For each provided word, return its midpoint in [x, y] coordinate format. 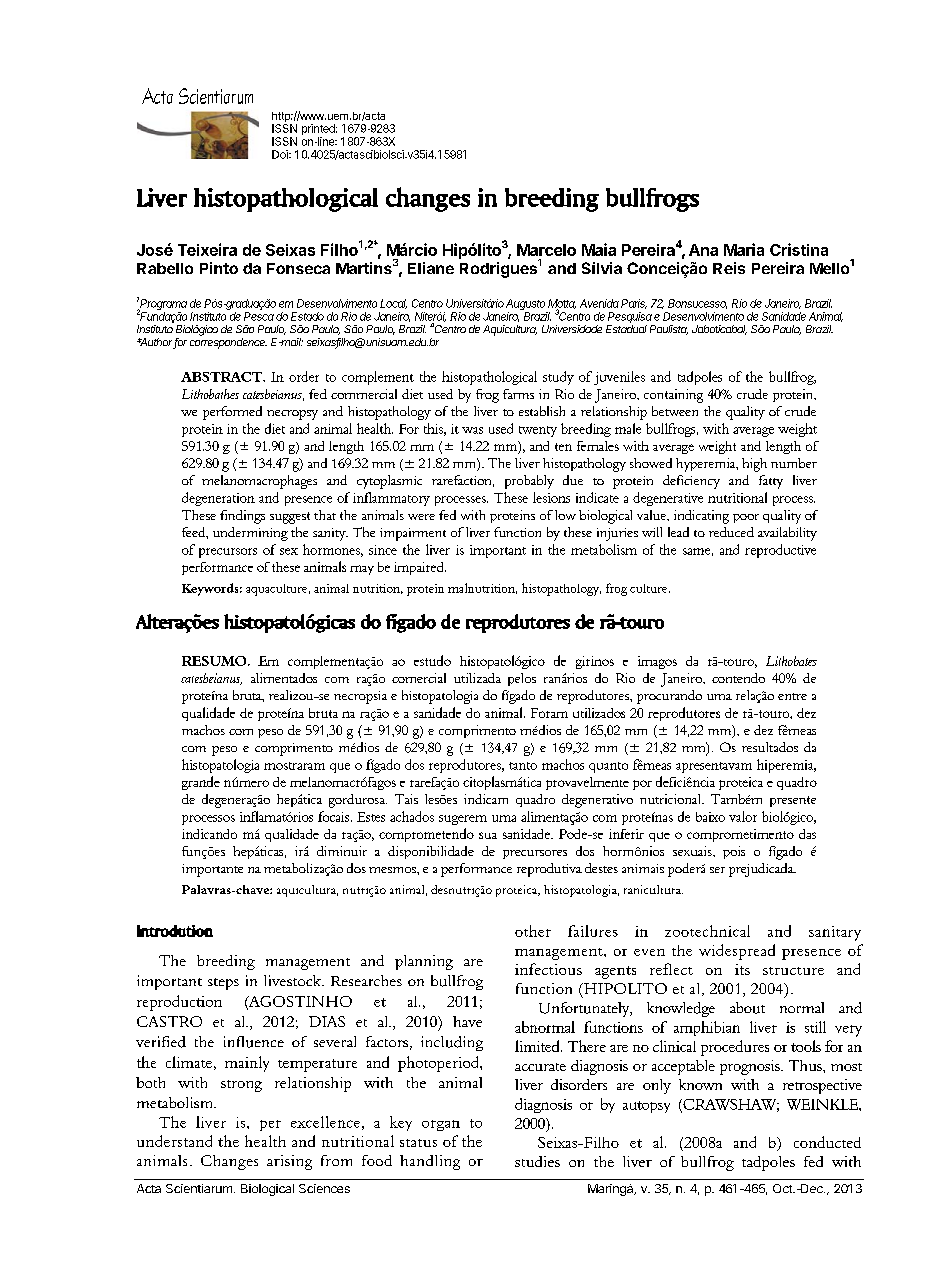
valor [743, 816]
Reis [729, 268]
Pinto [219, 268]
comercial [419, 678]
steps [223, 984]
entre [792, 696]
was [472, 430]
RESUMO [215, 661]
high [754, 465]
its [742, 969]
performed [232, 413]
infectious [548, 969]
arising [289, 1162]
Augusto [525, 304]
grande [201, 783]
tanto [523, 766]
